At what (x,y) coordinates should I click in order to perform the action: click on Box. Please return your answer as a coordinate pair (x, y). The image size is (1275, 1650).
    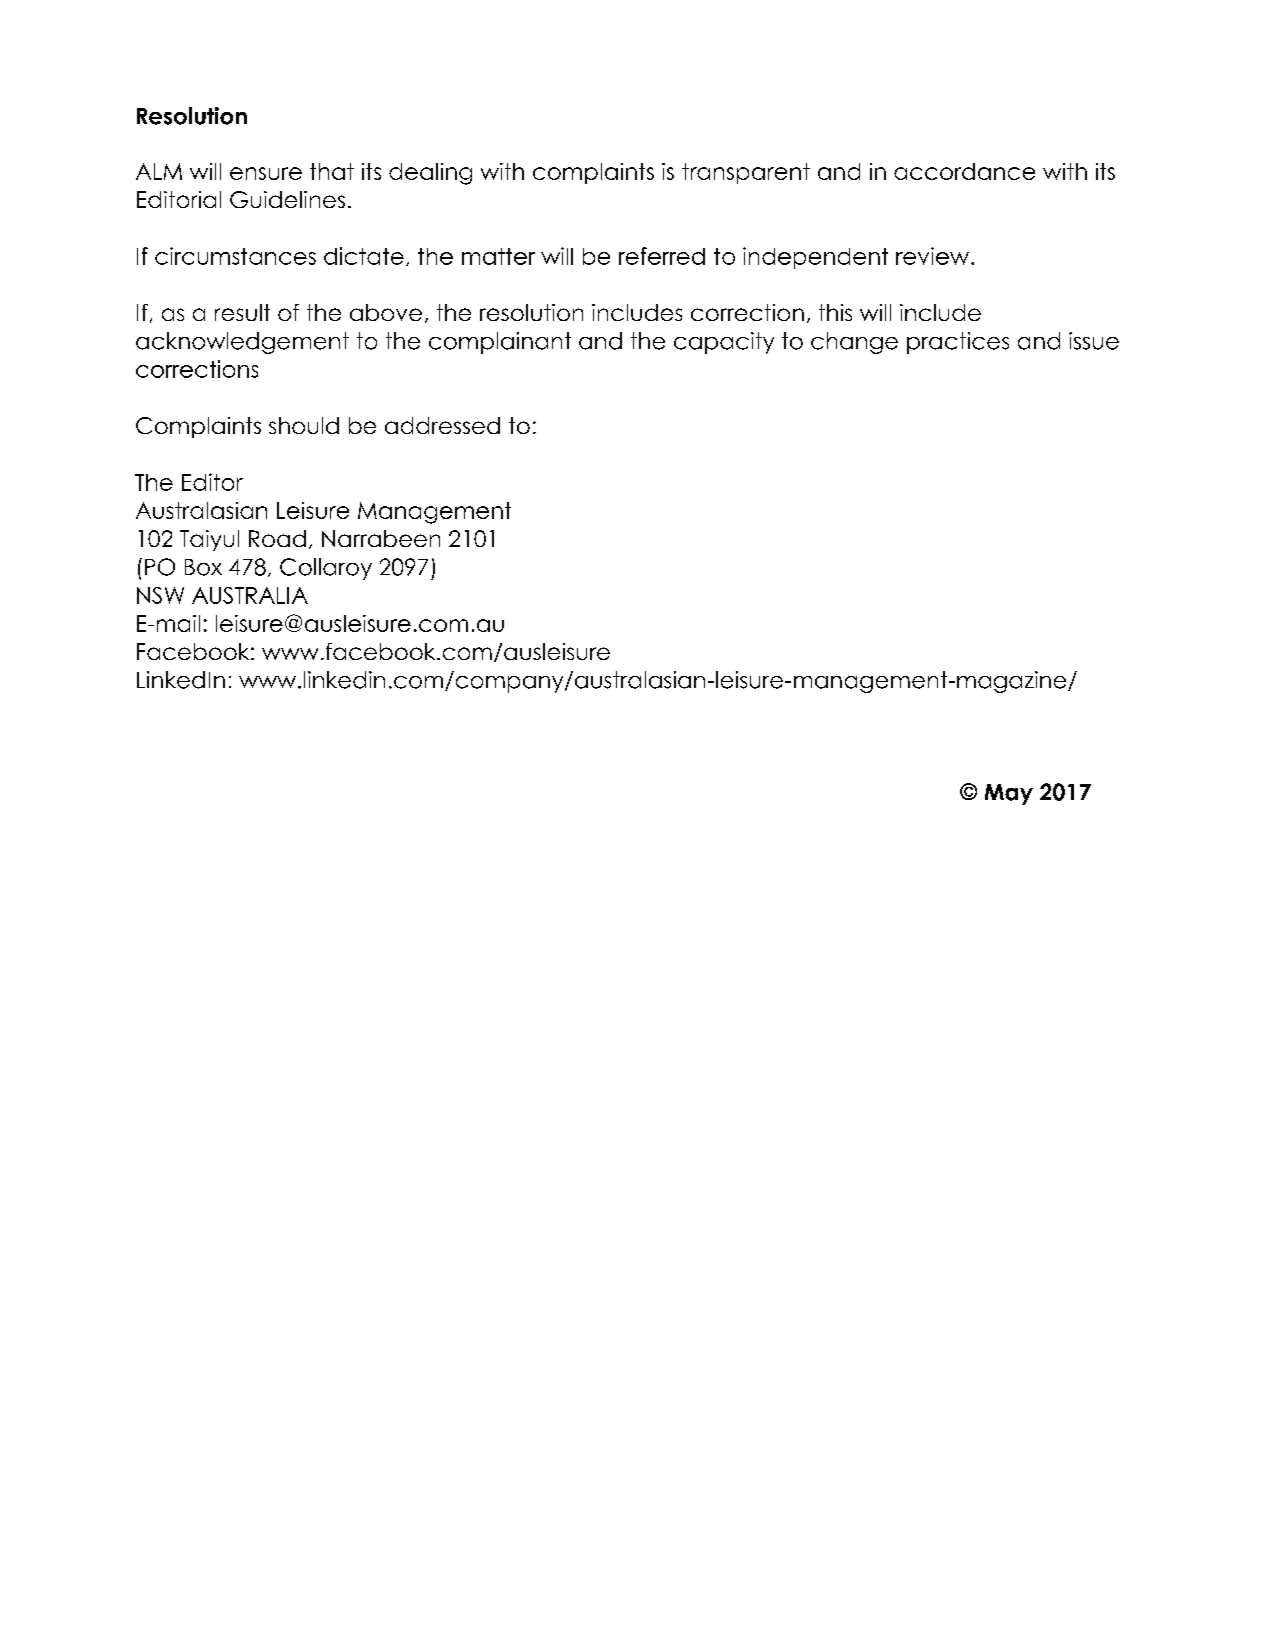
    Looking at the image, I should click on (203, 567).
